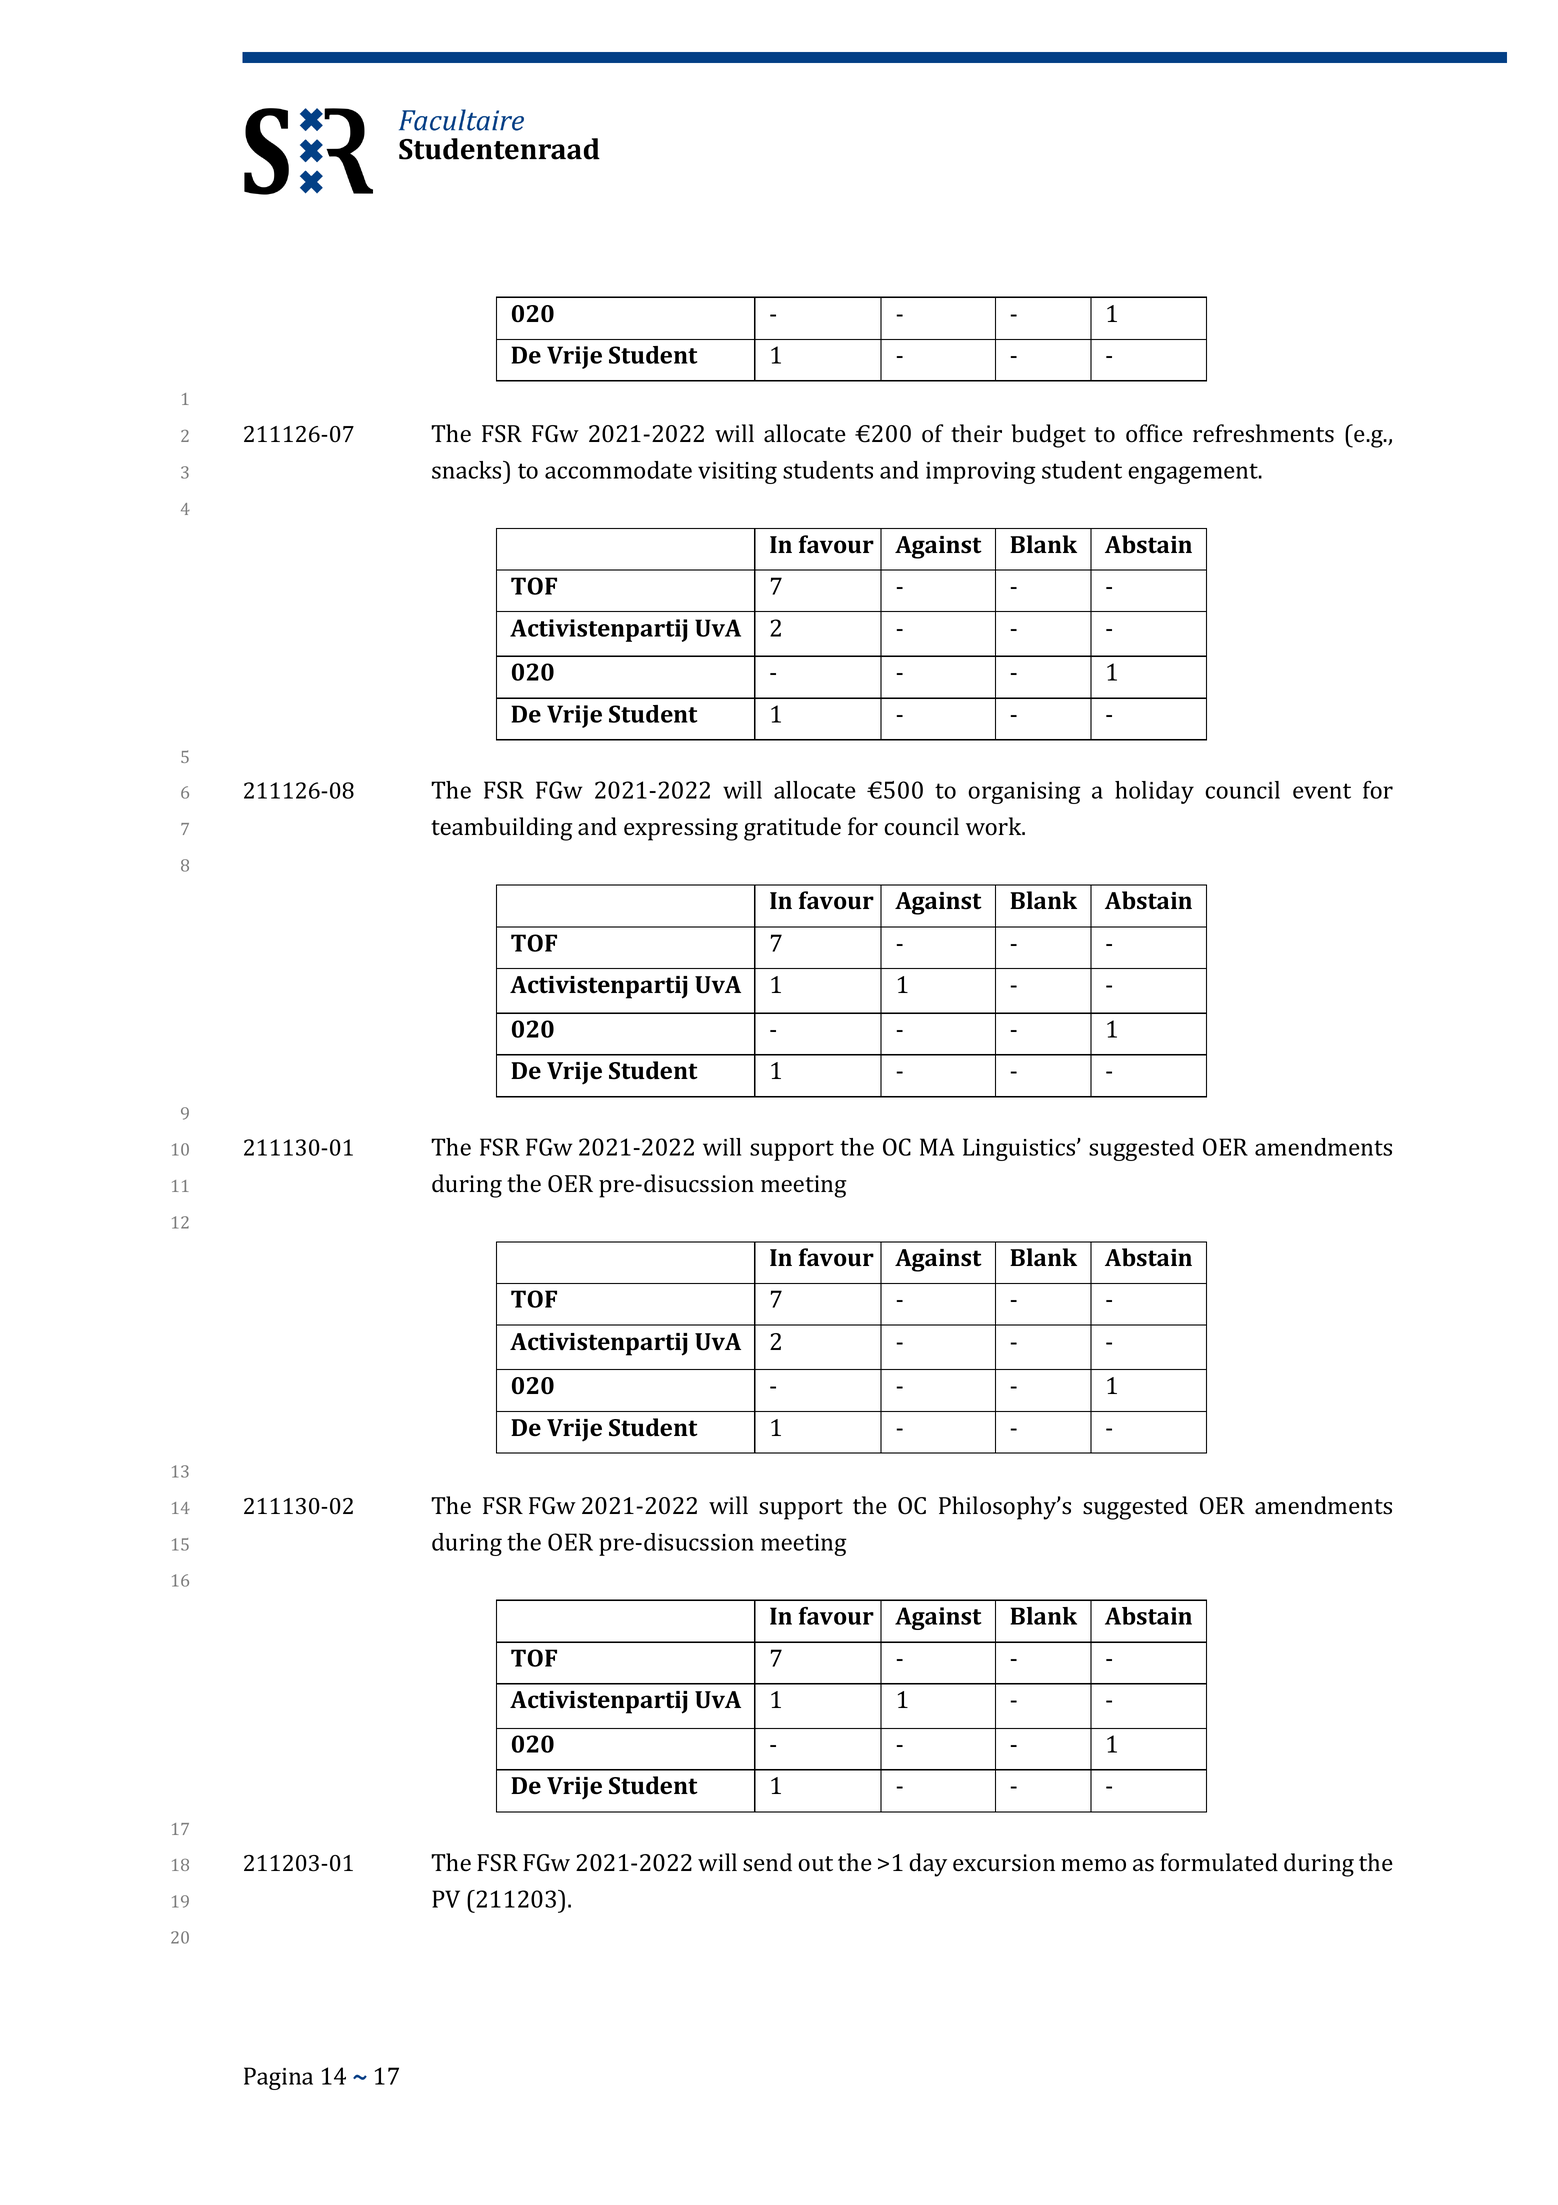 The image size is (1558, 2205). What do you see at coordinates (1154, 433) in the screenshot?
I see `office` at bounding box center [1154, 433].
